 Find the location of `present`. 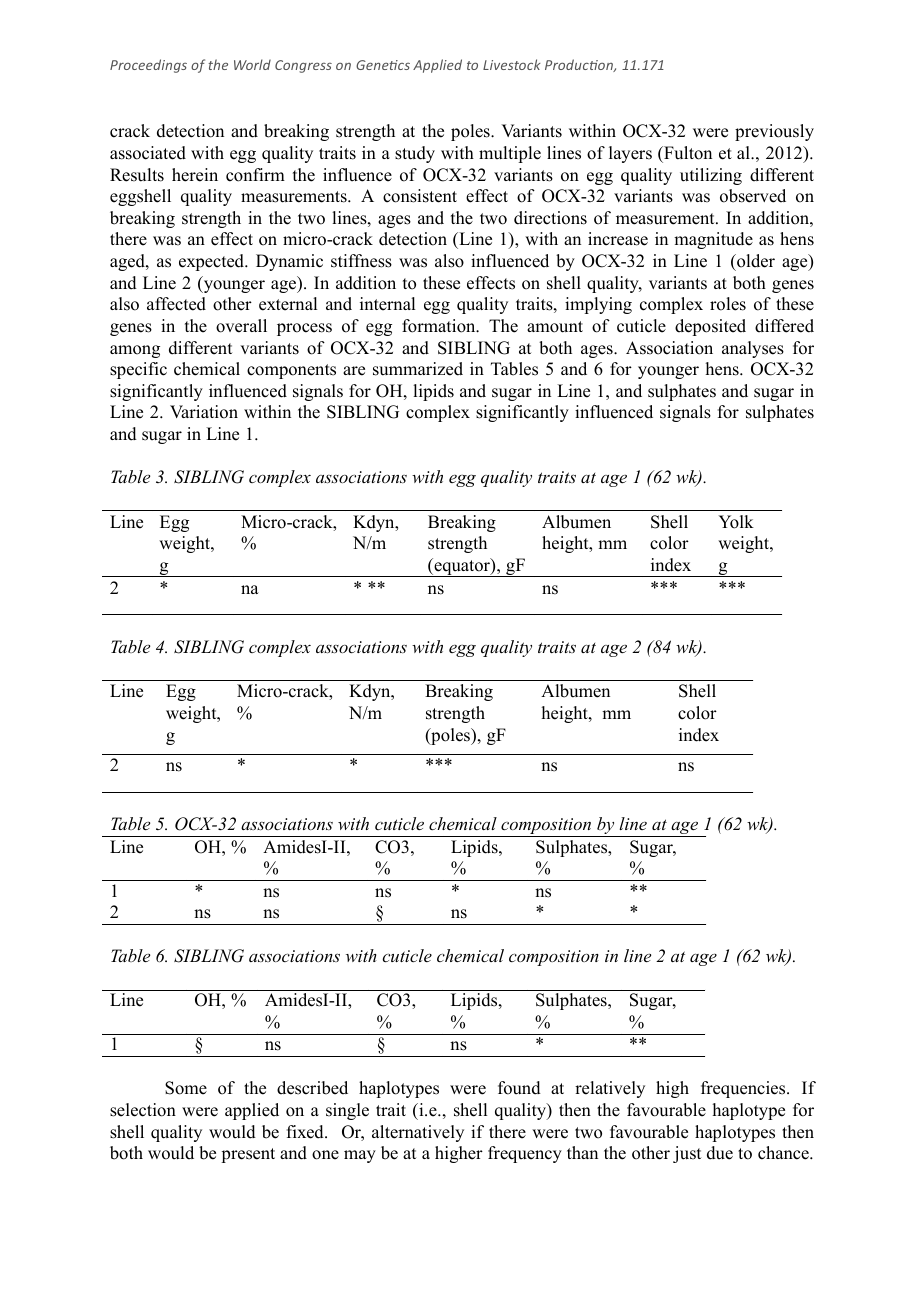

present is located at coordinates (248, 1155).
